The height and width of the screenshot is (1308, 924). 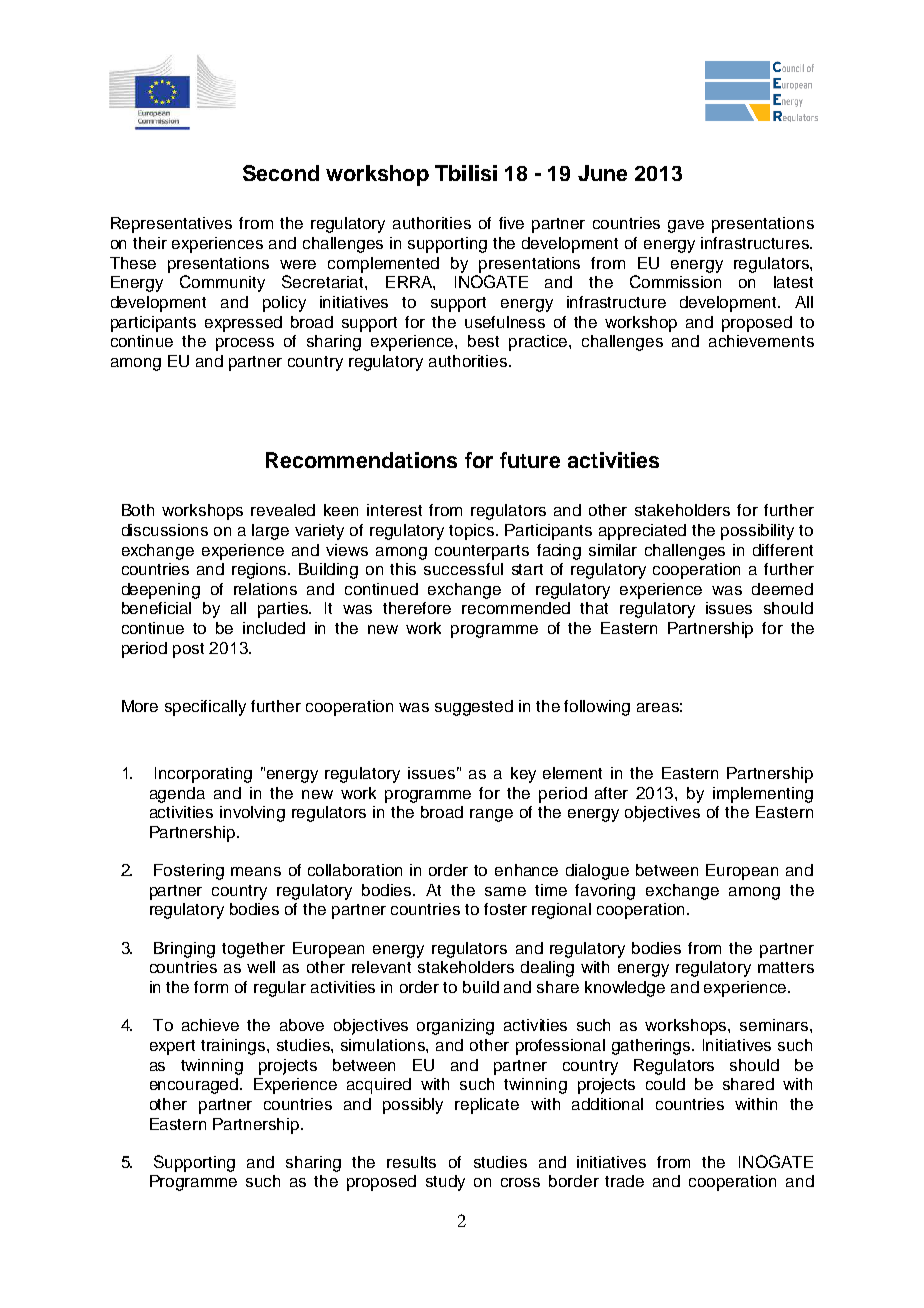 What do you see at coordinates (763, 795) in the screenshot?
I see `implementing` at bounding box center [763, 795].
